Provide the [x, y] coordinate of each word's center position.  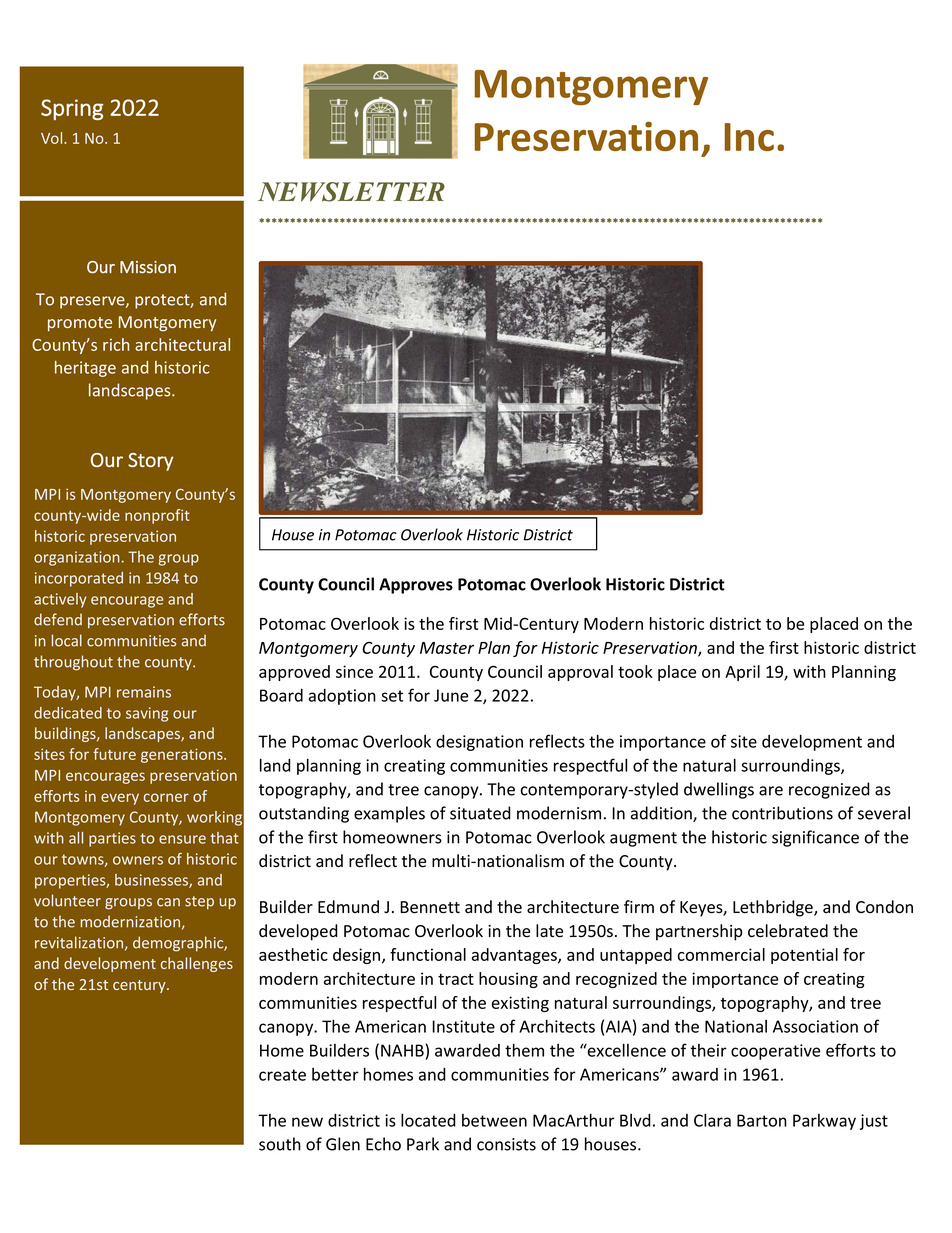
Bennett [430, 907]
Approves [416, 586]
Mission [148, 267]
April [742, 673]
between [494, 1120]
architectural [182, 344]
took [635, 671]
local [67, 640]
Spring [72, 109]
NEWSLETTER [351, 192]
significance [815, 838]
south [280, 1144]
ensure [182, 839]
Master [447, 648]
